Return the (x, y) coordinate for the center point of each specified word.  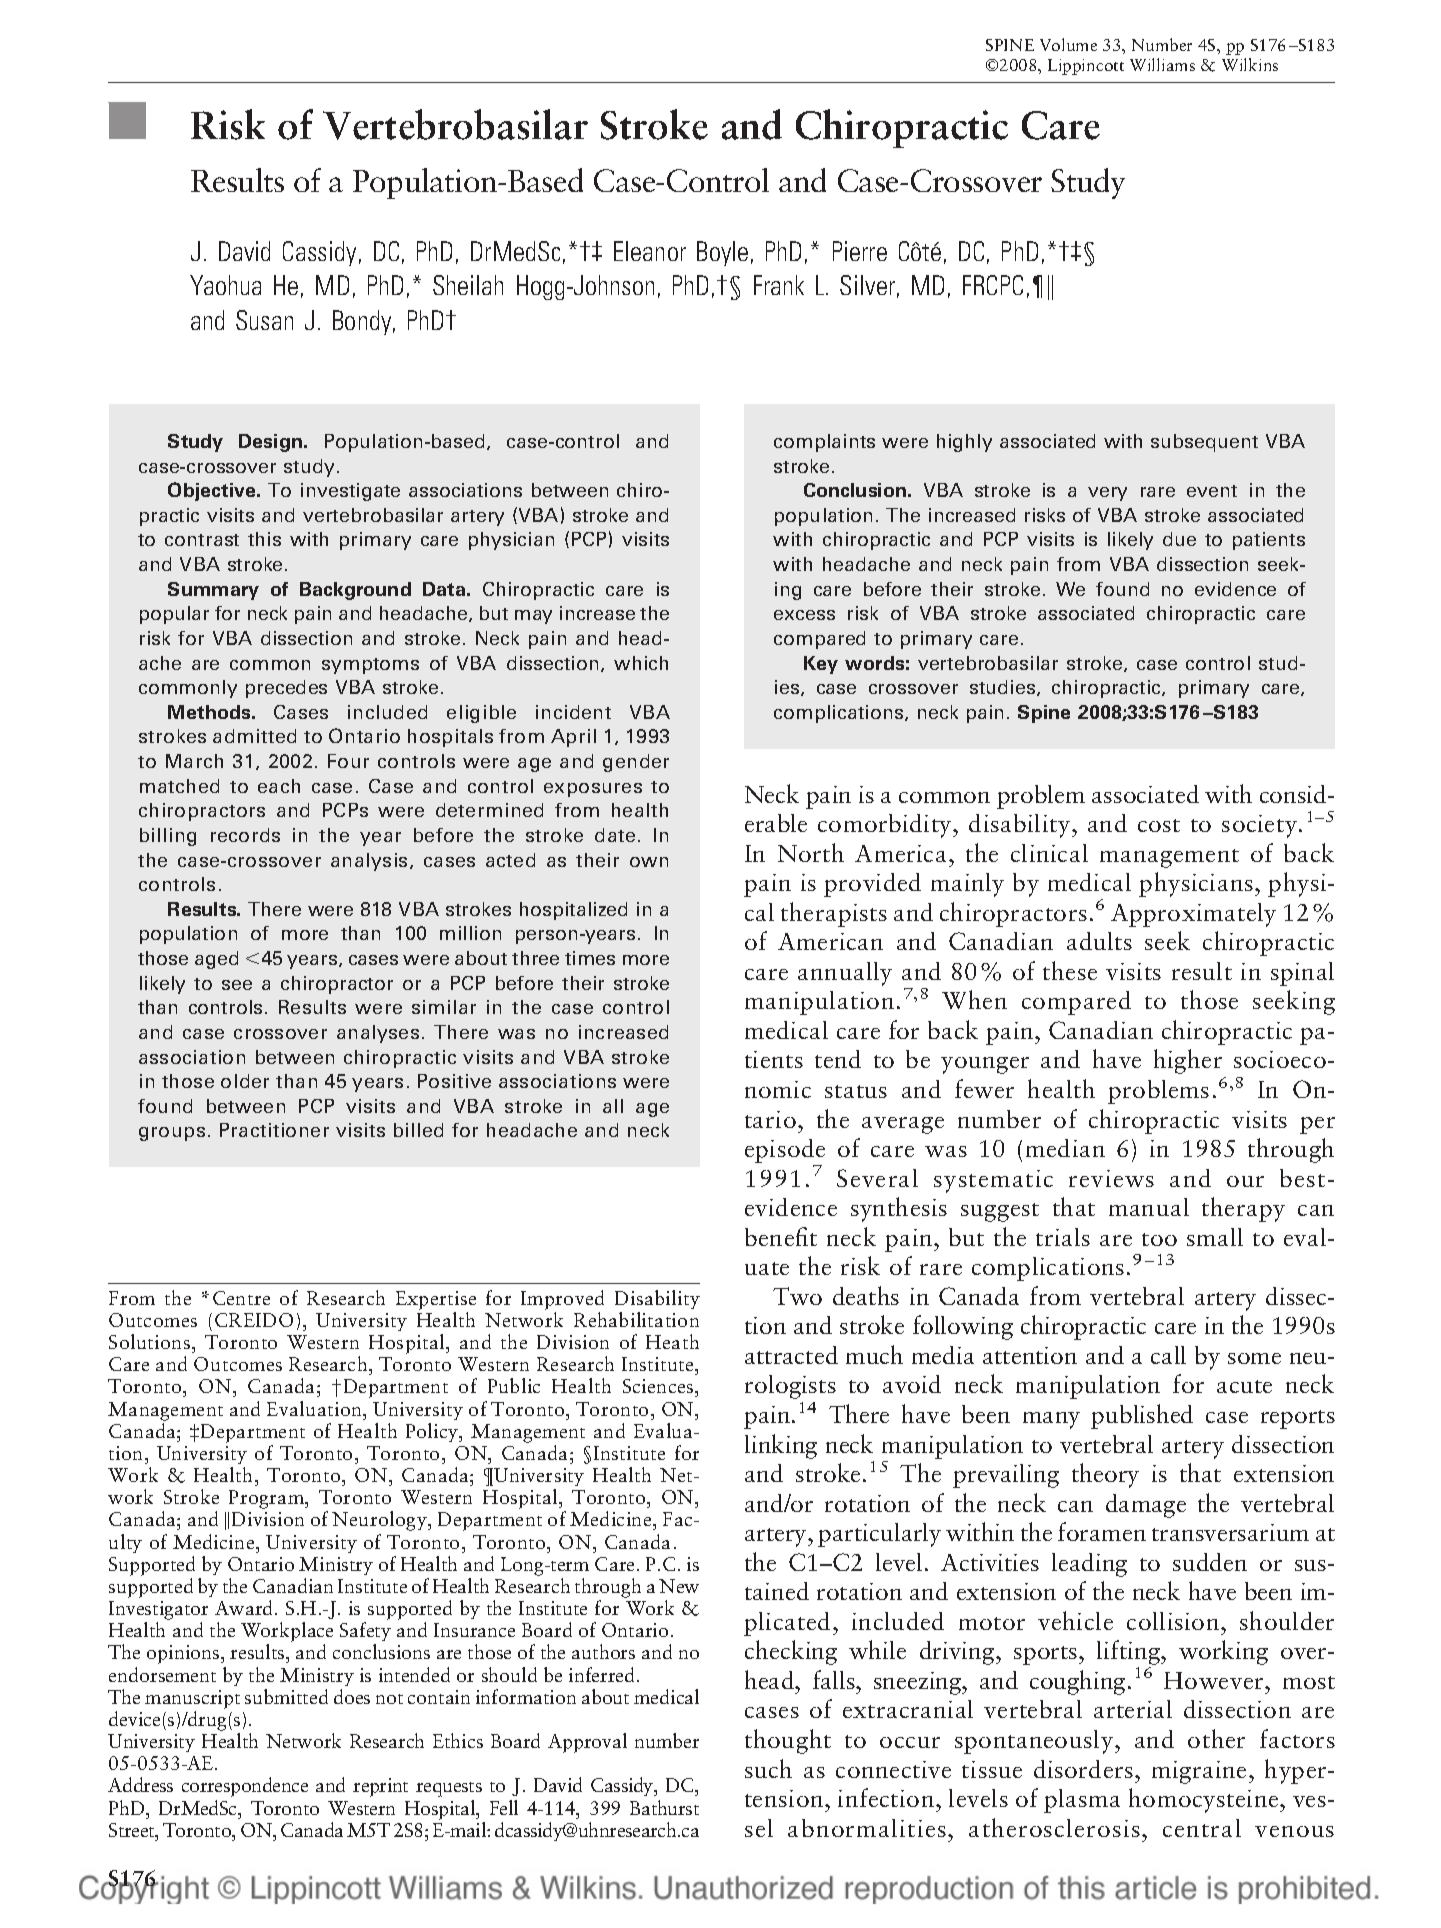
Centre (241, 1298)
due (1179, 539)
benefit (781, 1236)
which (641, 663)
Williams (1162, 64)
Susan (264, 320)
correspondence (245, 1787)
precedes (286, 689)
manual (1149, 1207)
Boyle (722, 253)
